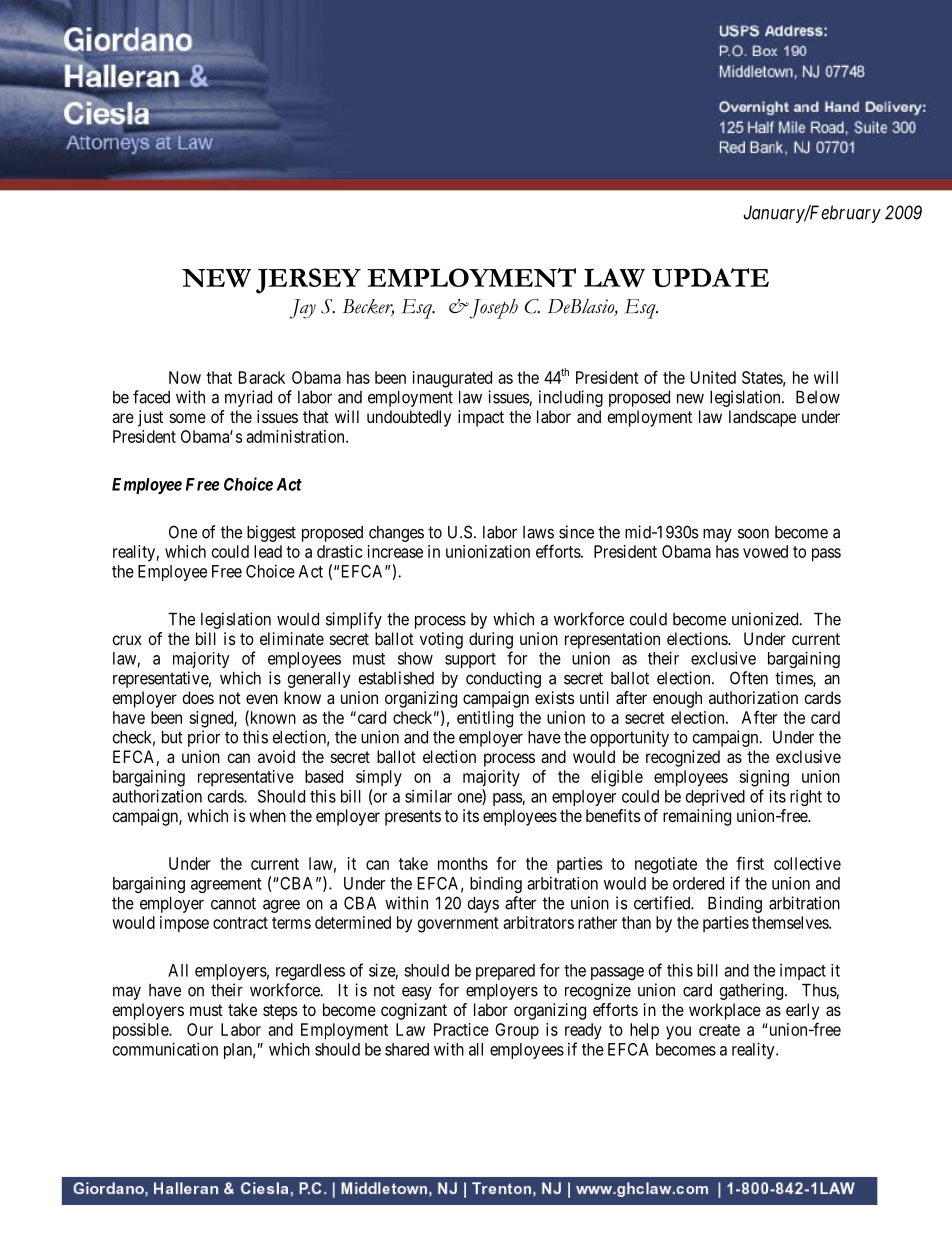 The image size is (952, 1233). I want to click on support, so click(470, 660).
